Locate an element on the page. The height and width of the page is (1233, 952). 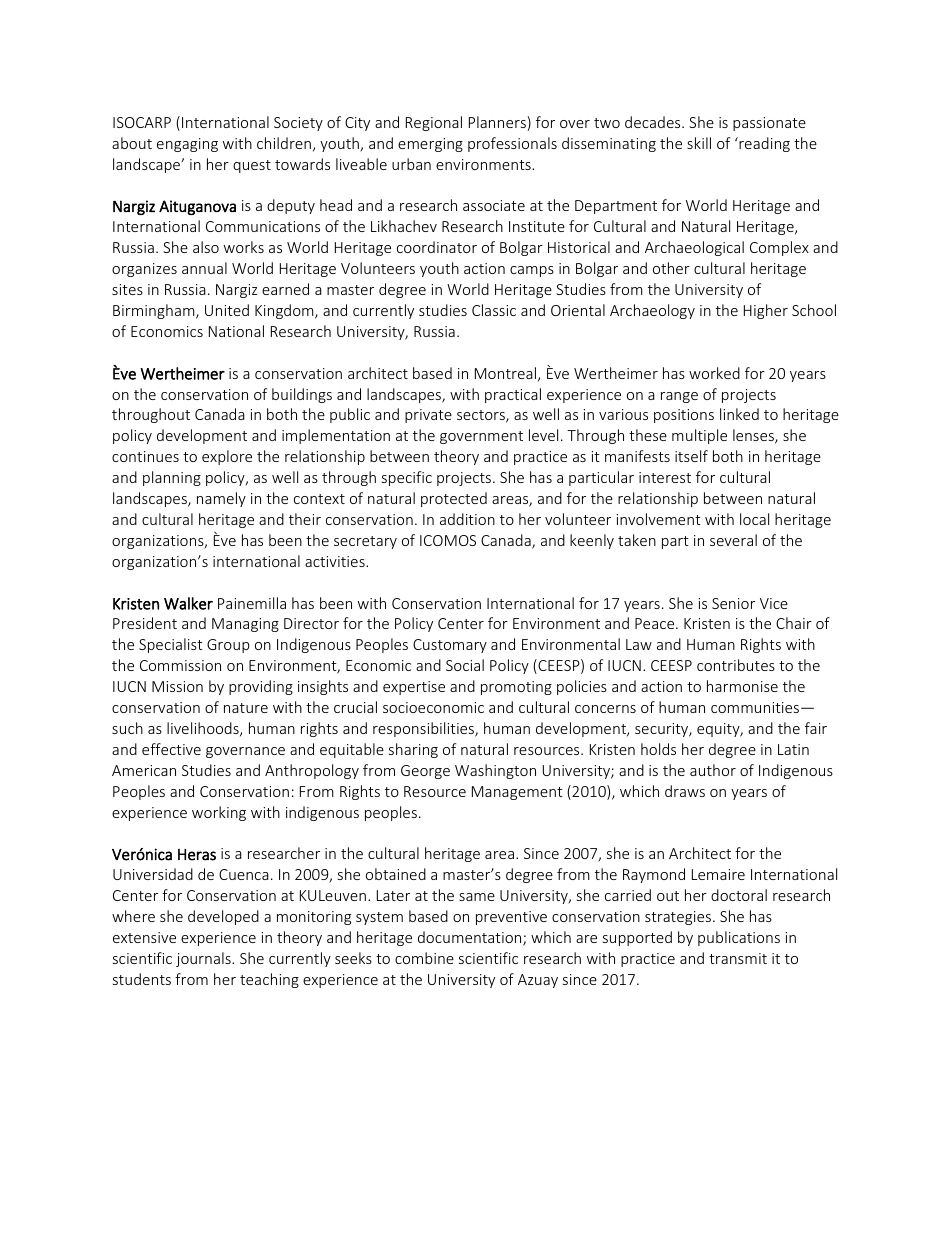
Social is located at coordinates (465, 665).
